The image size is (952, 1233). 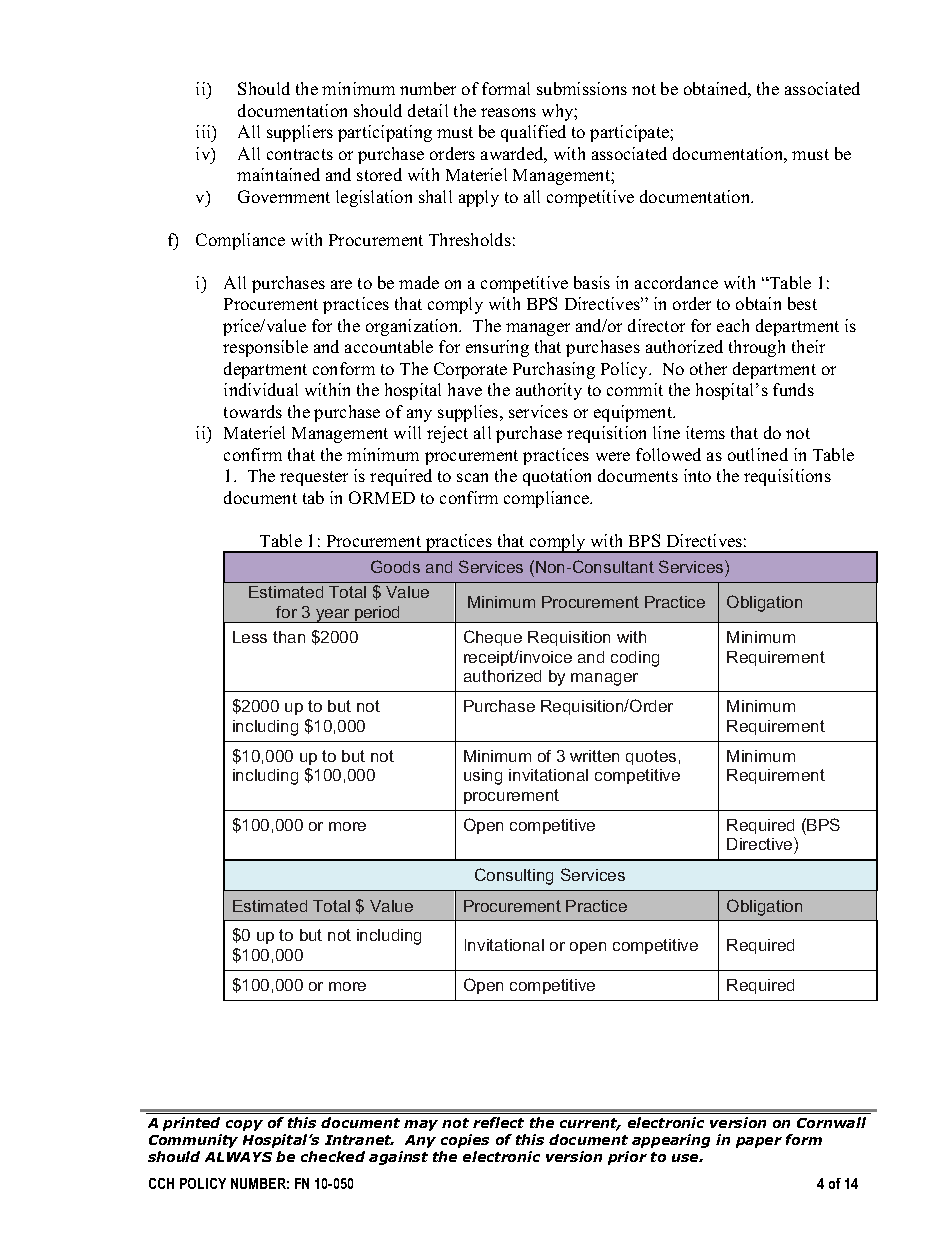 What do you see at coordinates (697, 475) in the page?
I see `into` at bounding box center [697, 475].
